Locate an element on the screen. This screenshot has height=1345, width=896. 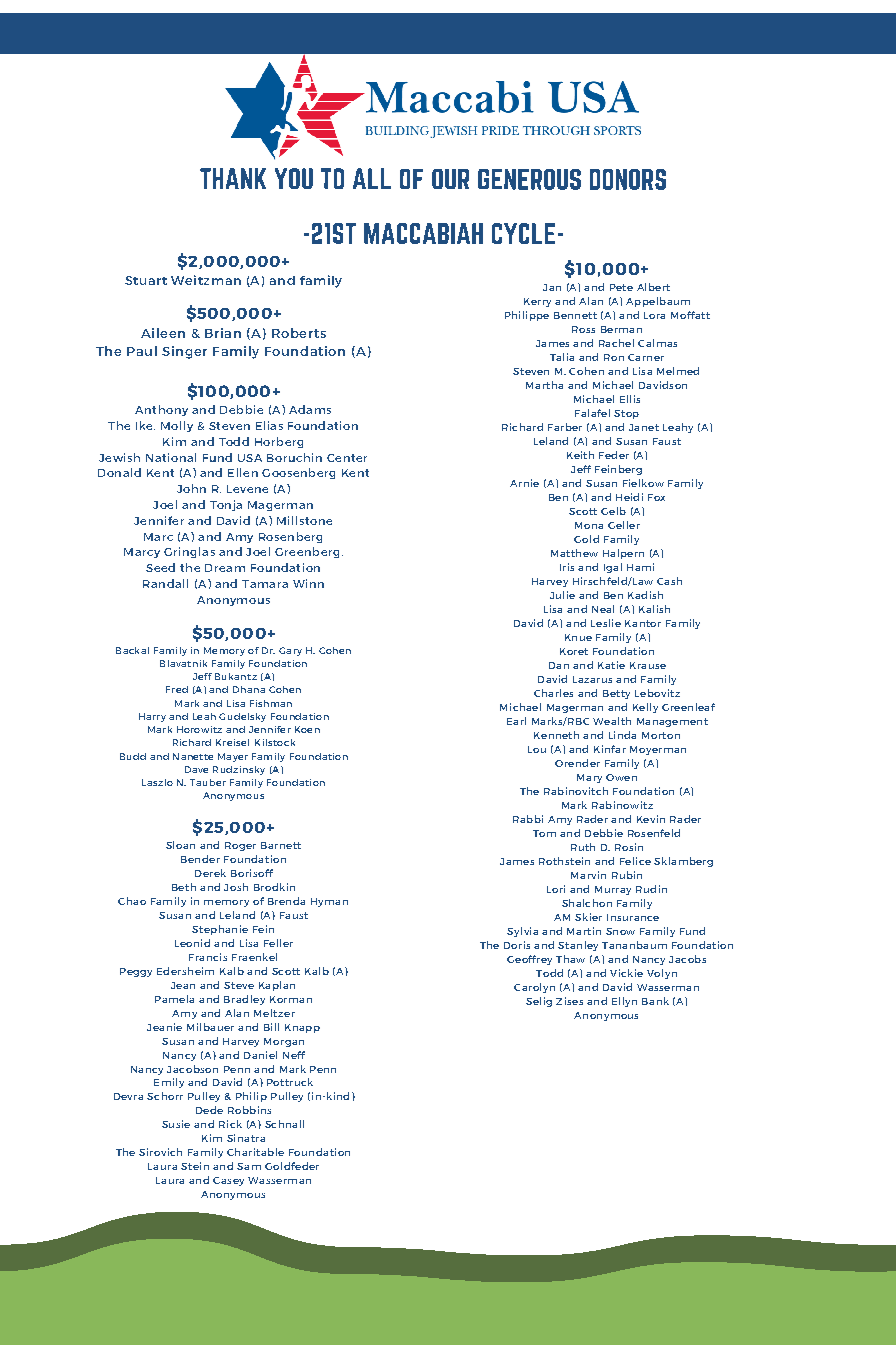
Ellyn is located at coordinates (624, 1002).
